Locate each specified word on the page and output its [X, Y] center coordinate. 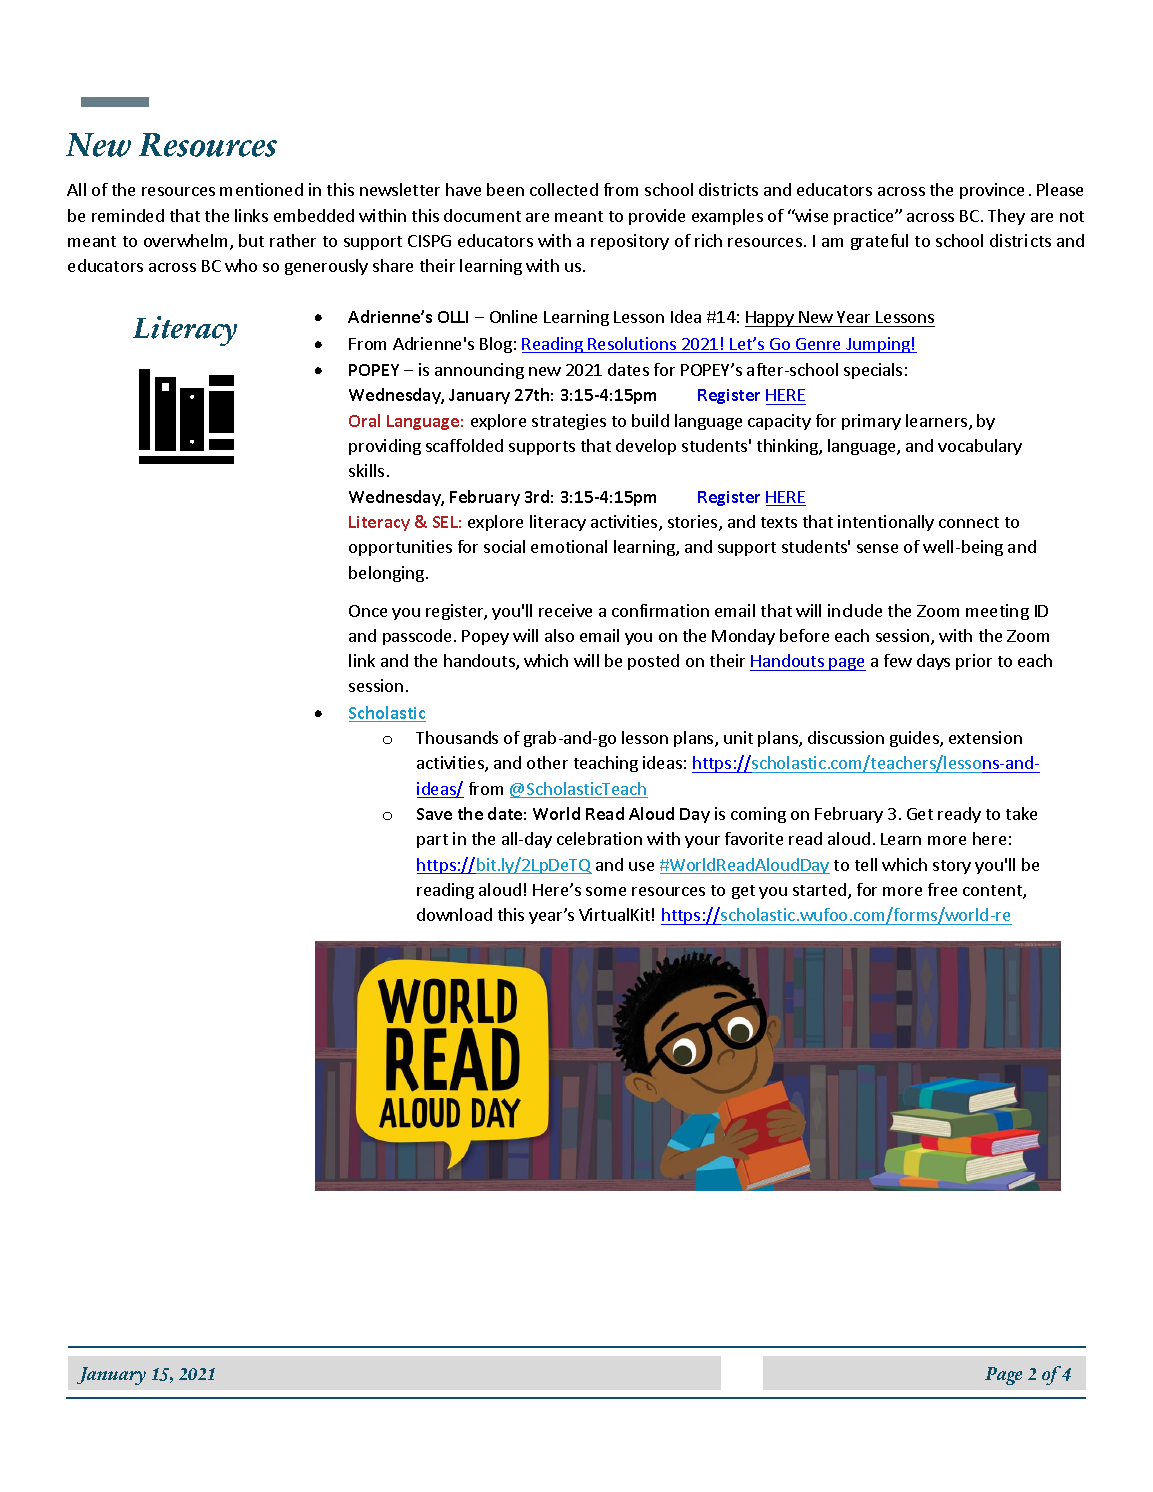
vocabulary [980, 447]
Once [368, 611]
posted [653, 662]
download [454, 914]
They [1006, 217]
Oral [364, 420]
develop [646, 447]
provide [657, 217]
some [606, 891]
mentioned [261, 189]
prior [974, 662]
